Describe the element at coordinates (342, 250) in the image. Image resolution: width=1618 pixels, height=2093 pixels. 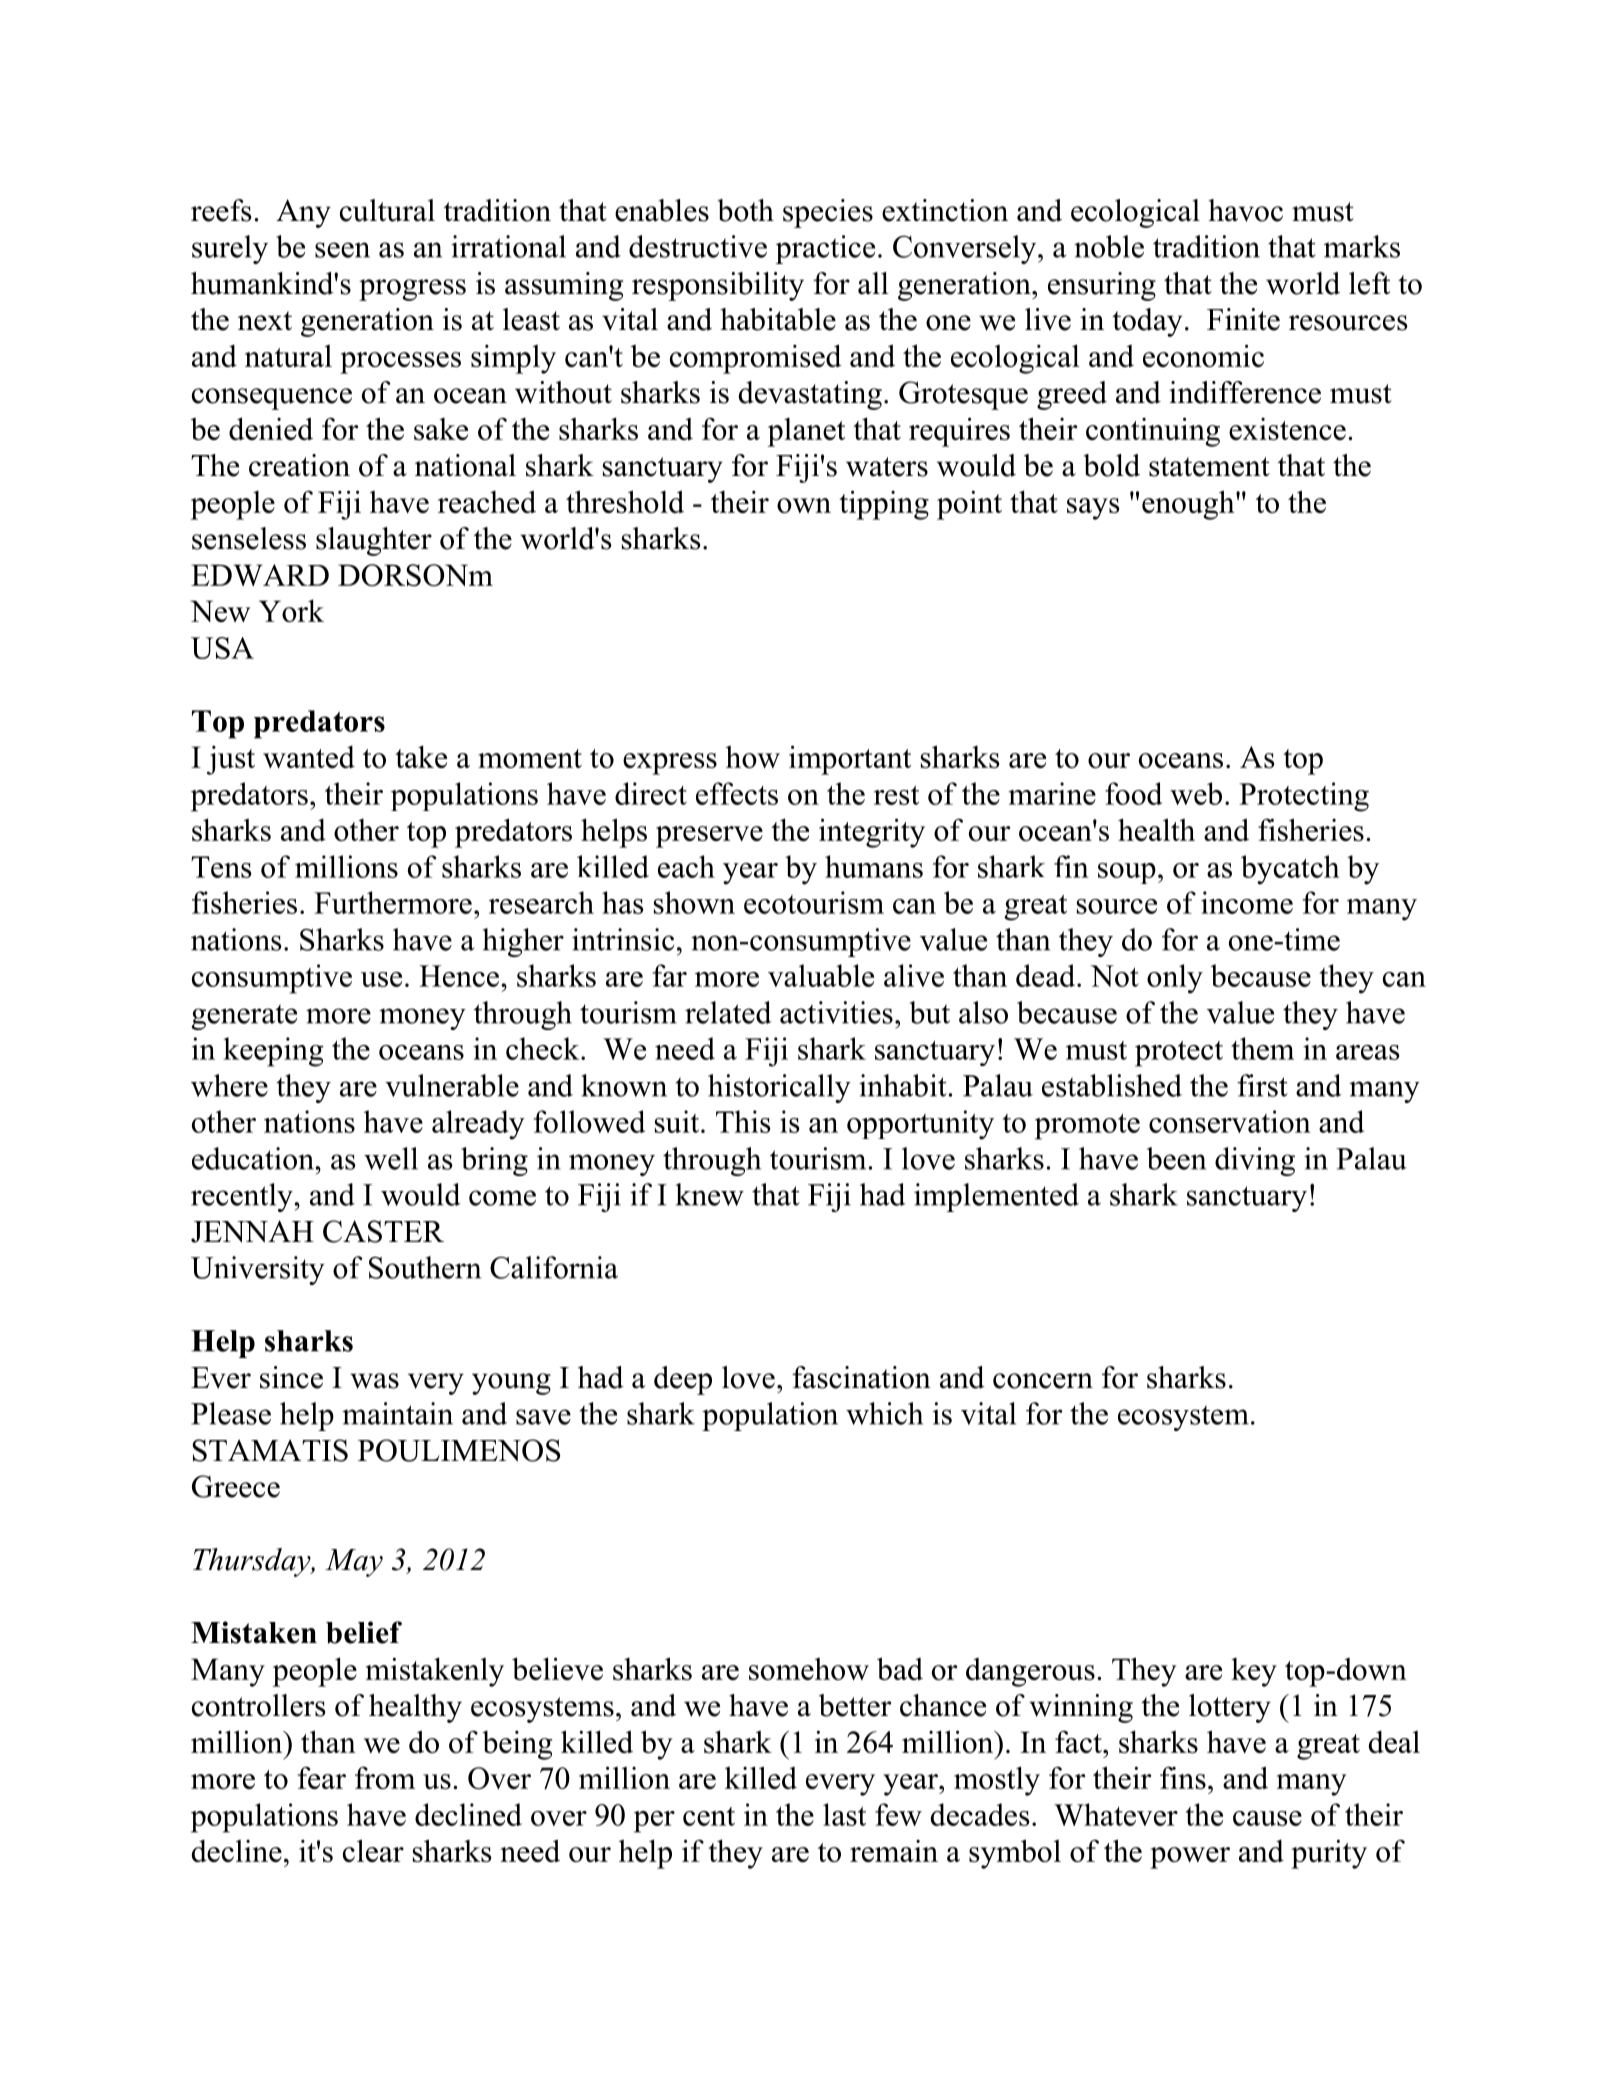
I see `seen` at that location.
